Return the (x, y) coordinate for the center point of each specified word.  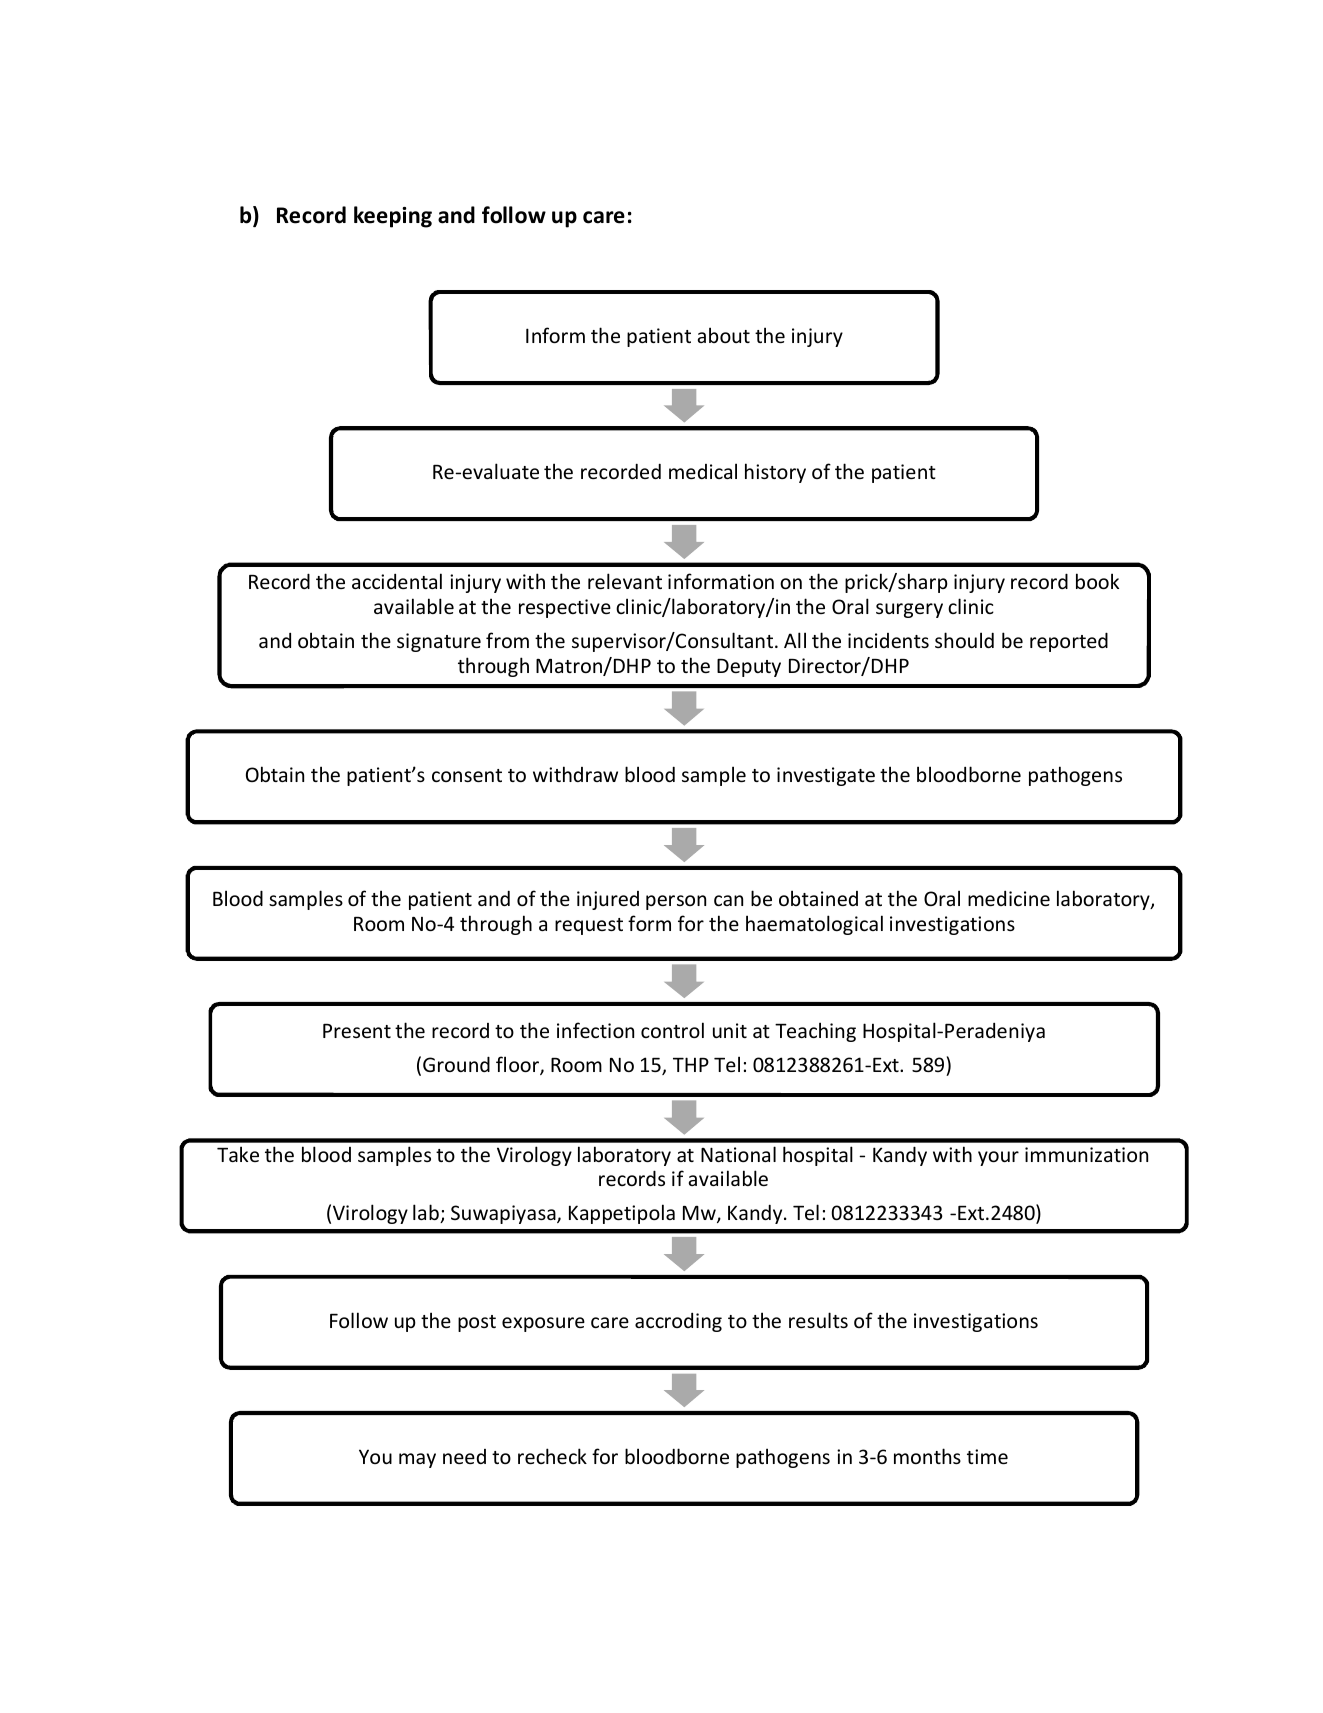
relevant (625, 581)
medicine (1009, 898)
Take (238, 1154)
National (738, 1154)
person (676, 902)
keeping (393, 217)
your (998, 1158)
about (724, 335)
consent (467, 775)
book (1097, 581)
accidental (397, 581)
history (775, 473)
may (417, 1460)
